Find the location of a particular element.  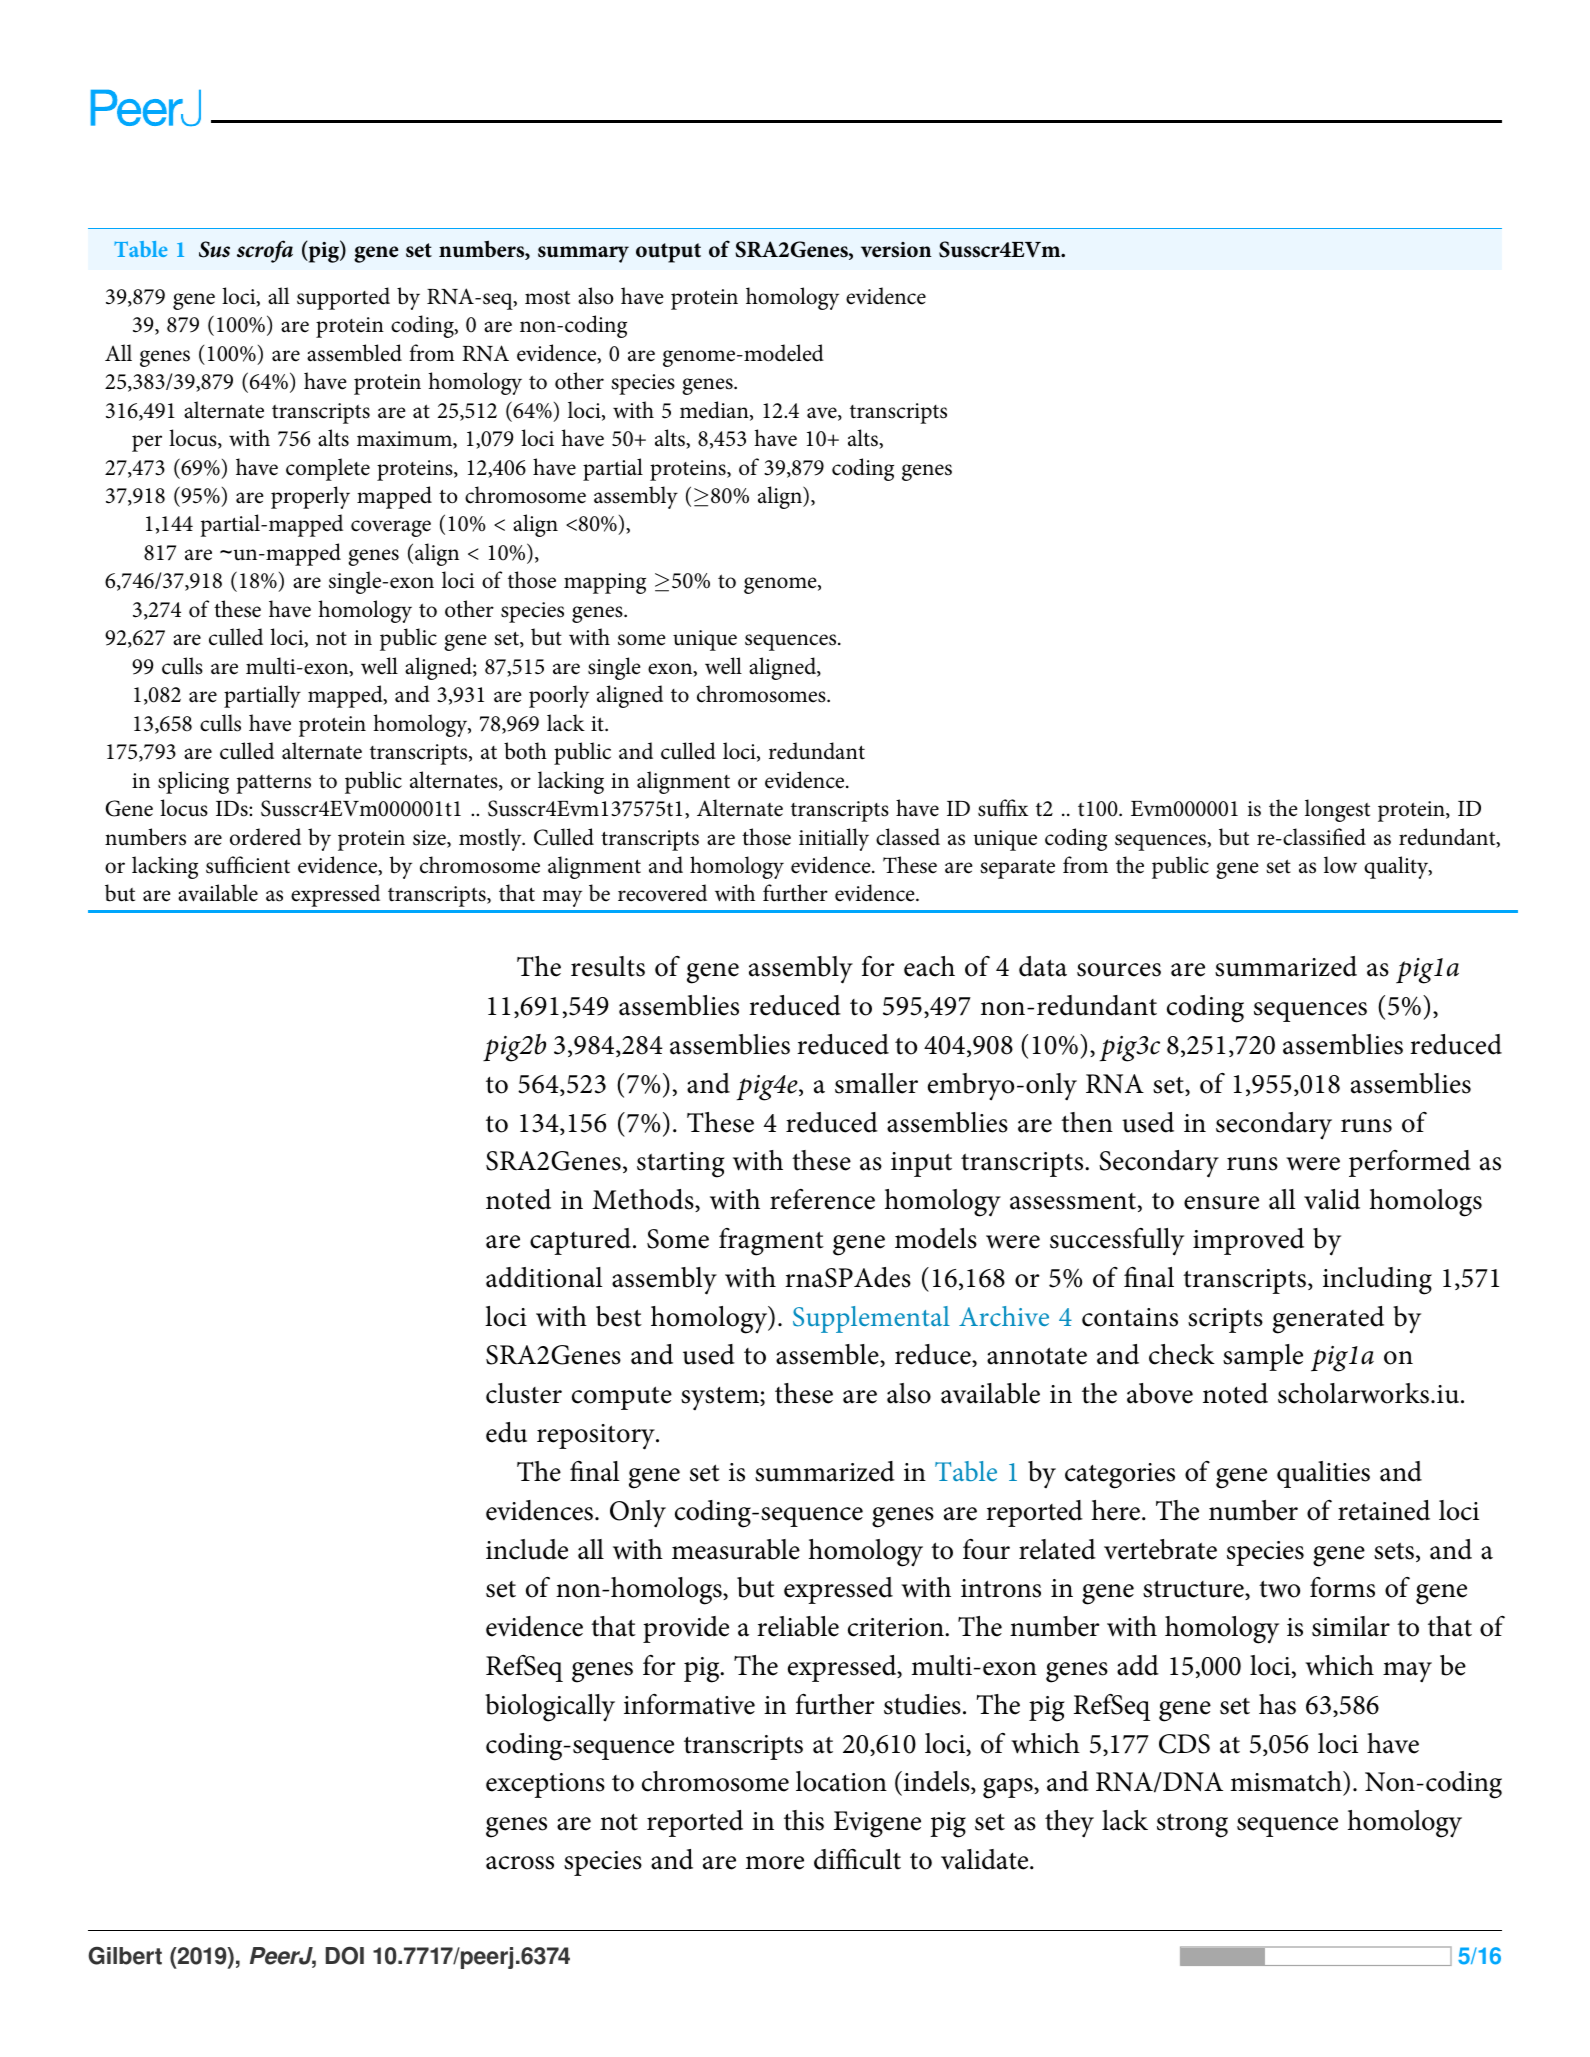

more is located at coordinates (775, 1863).
